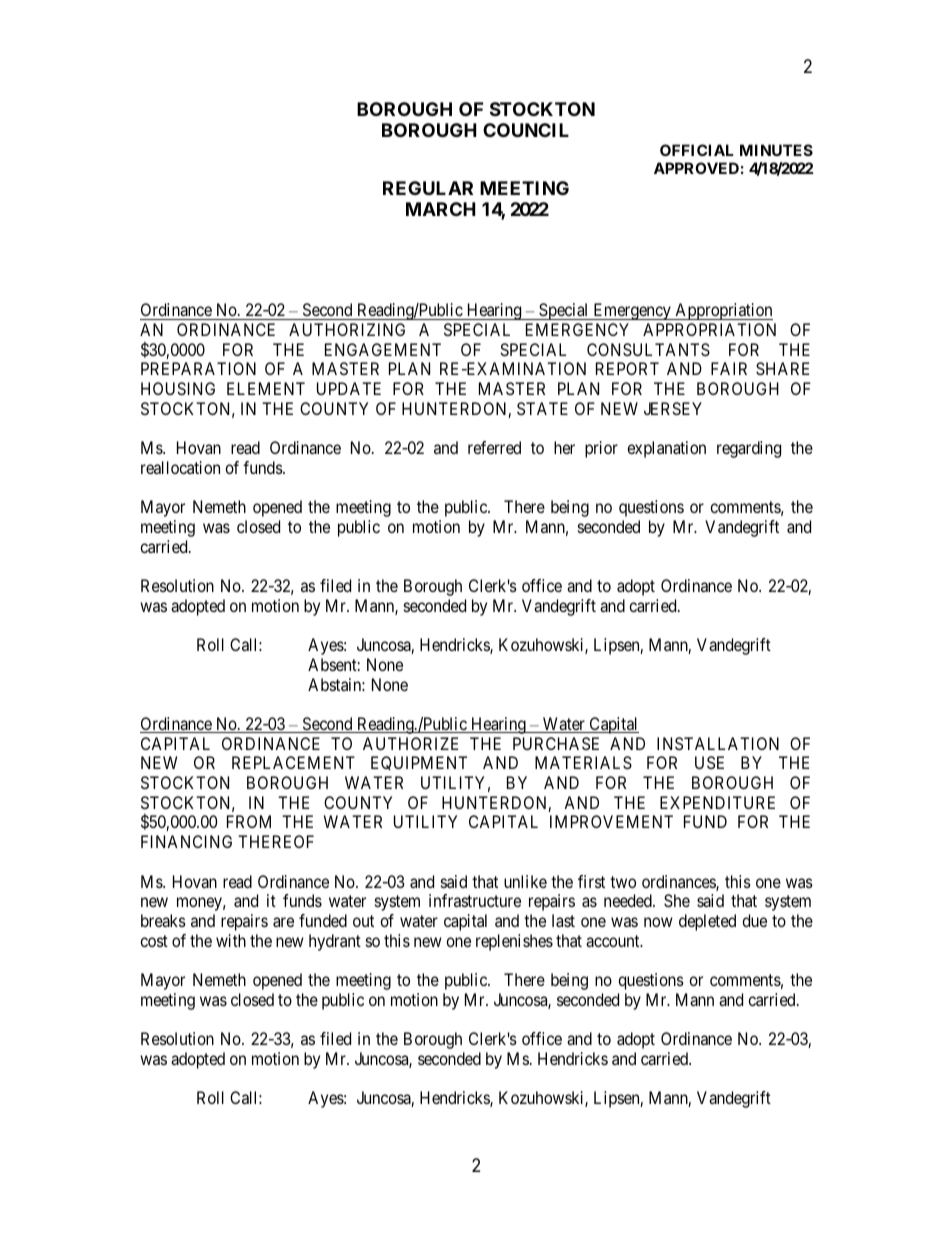 This screenshot has width=952, height=1233. I want to click on with, so click(231, 940).
